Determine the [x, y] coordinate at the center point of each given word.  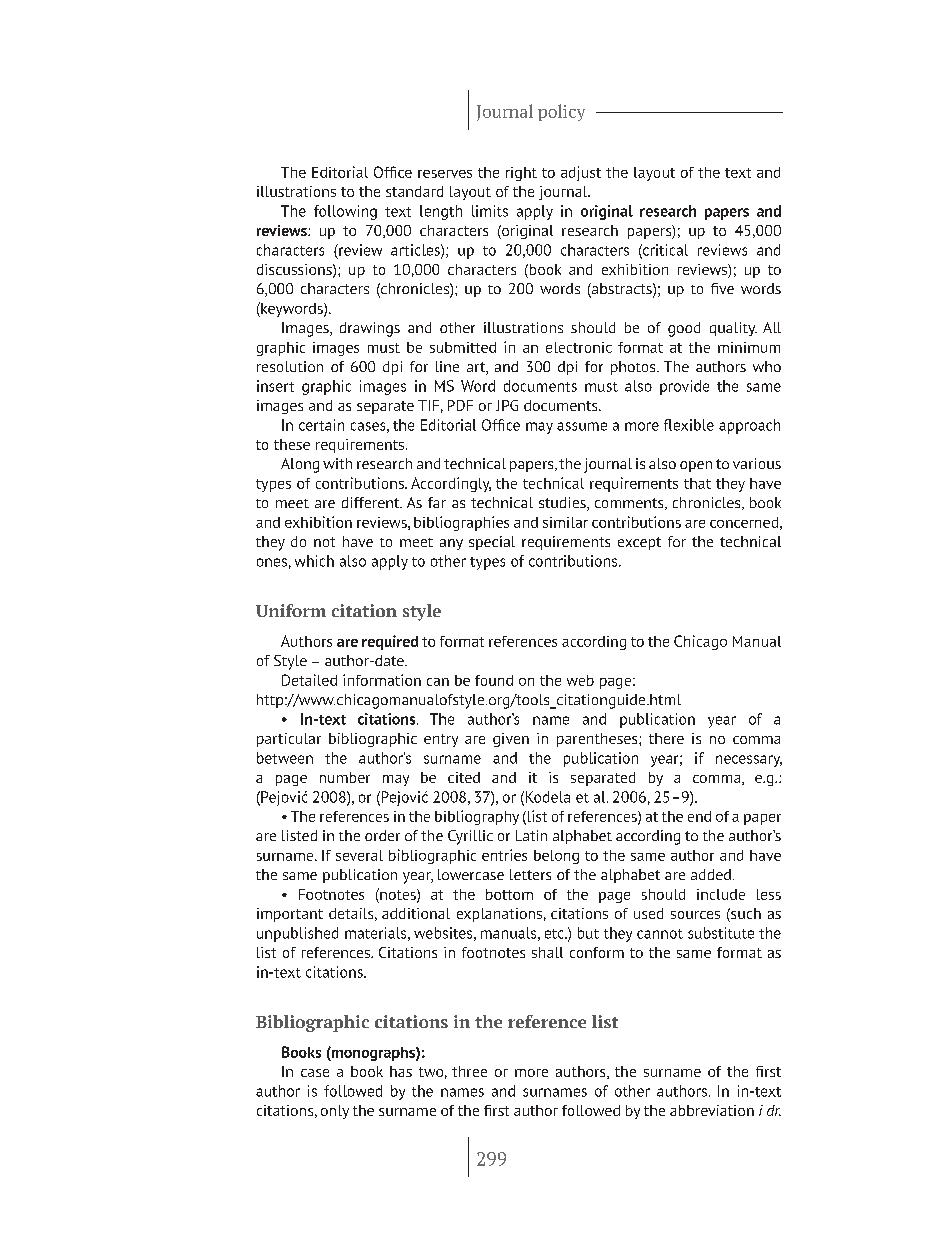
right [521, 174]
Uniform [291, 610]
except [639, 543]
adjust [581, 173]
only [335, 1112]
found [494, 680]
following [345, 212]
